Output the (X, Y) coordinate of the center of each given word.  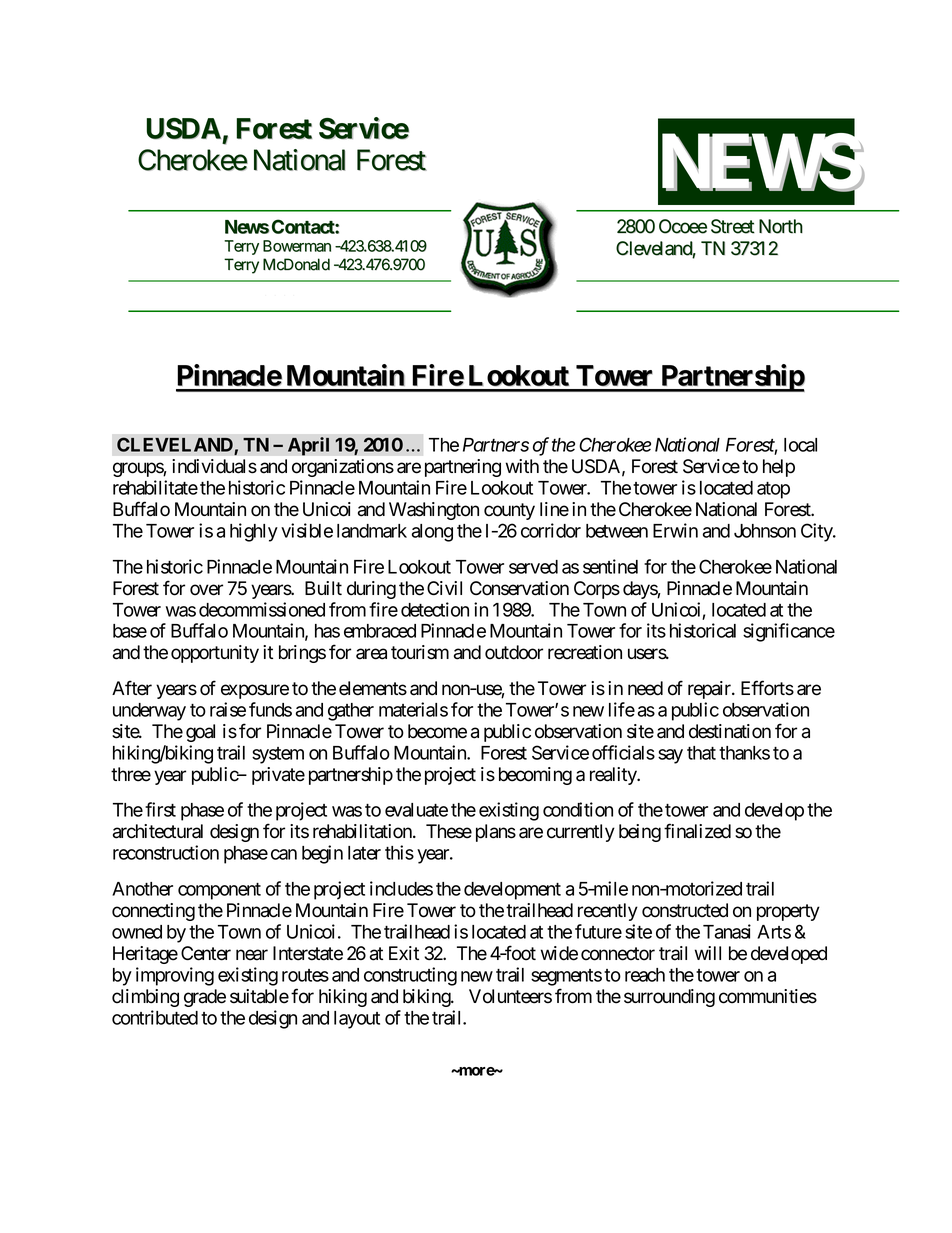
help (779, 468)
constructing (410, 976)
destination (730, 731)
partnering (463, 468)
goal (200, 733)
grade (205, 998)
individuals (214, 466)
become (437, 731)
